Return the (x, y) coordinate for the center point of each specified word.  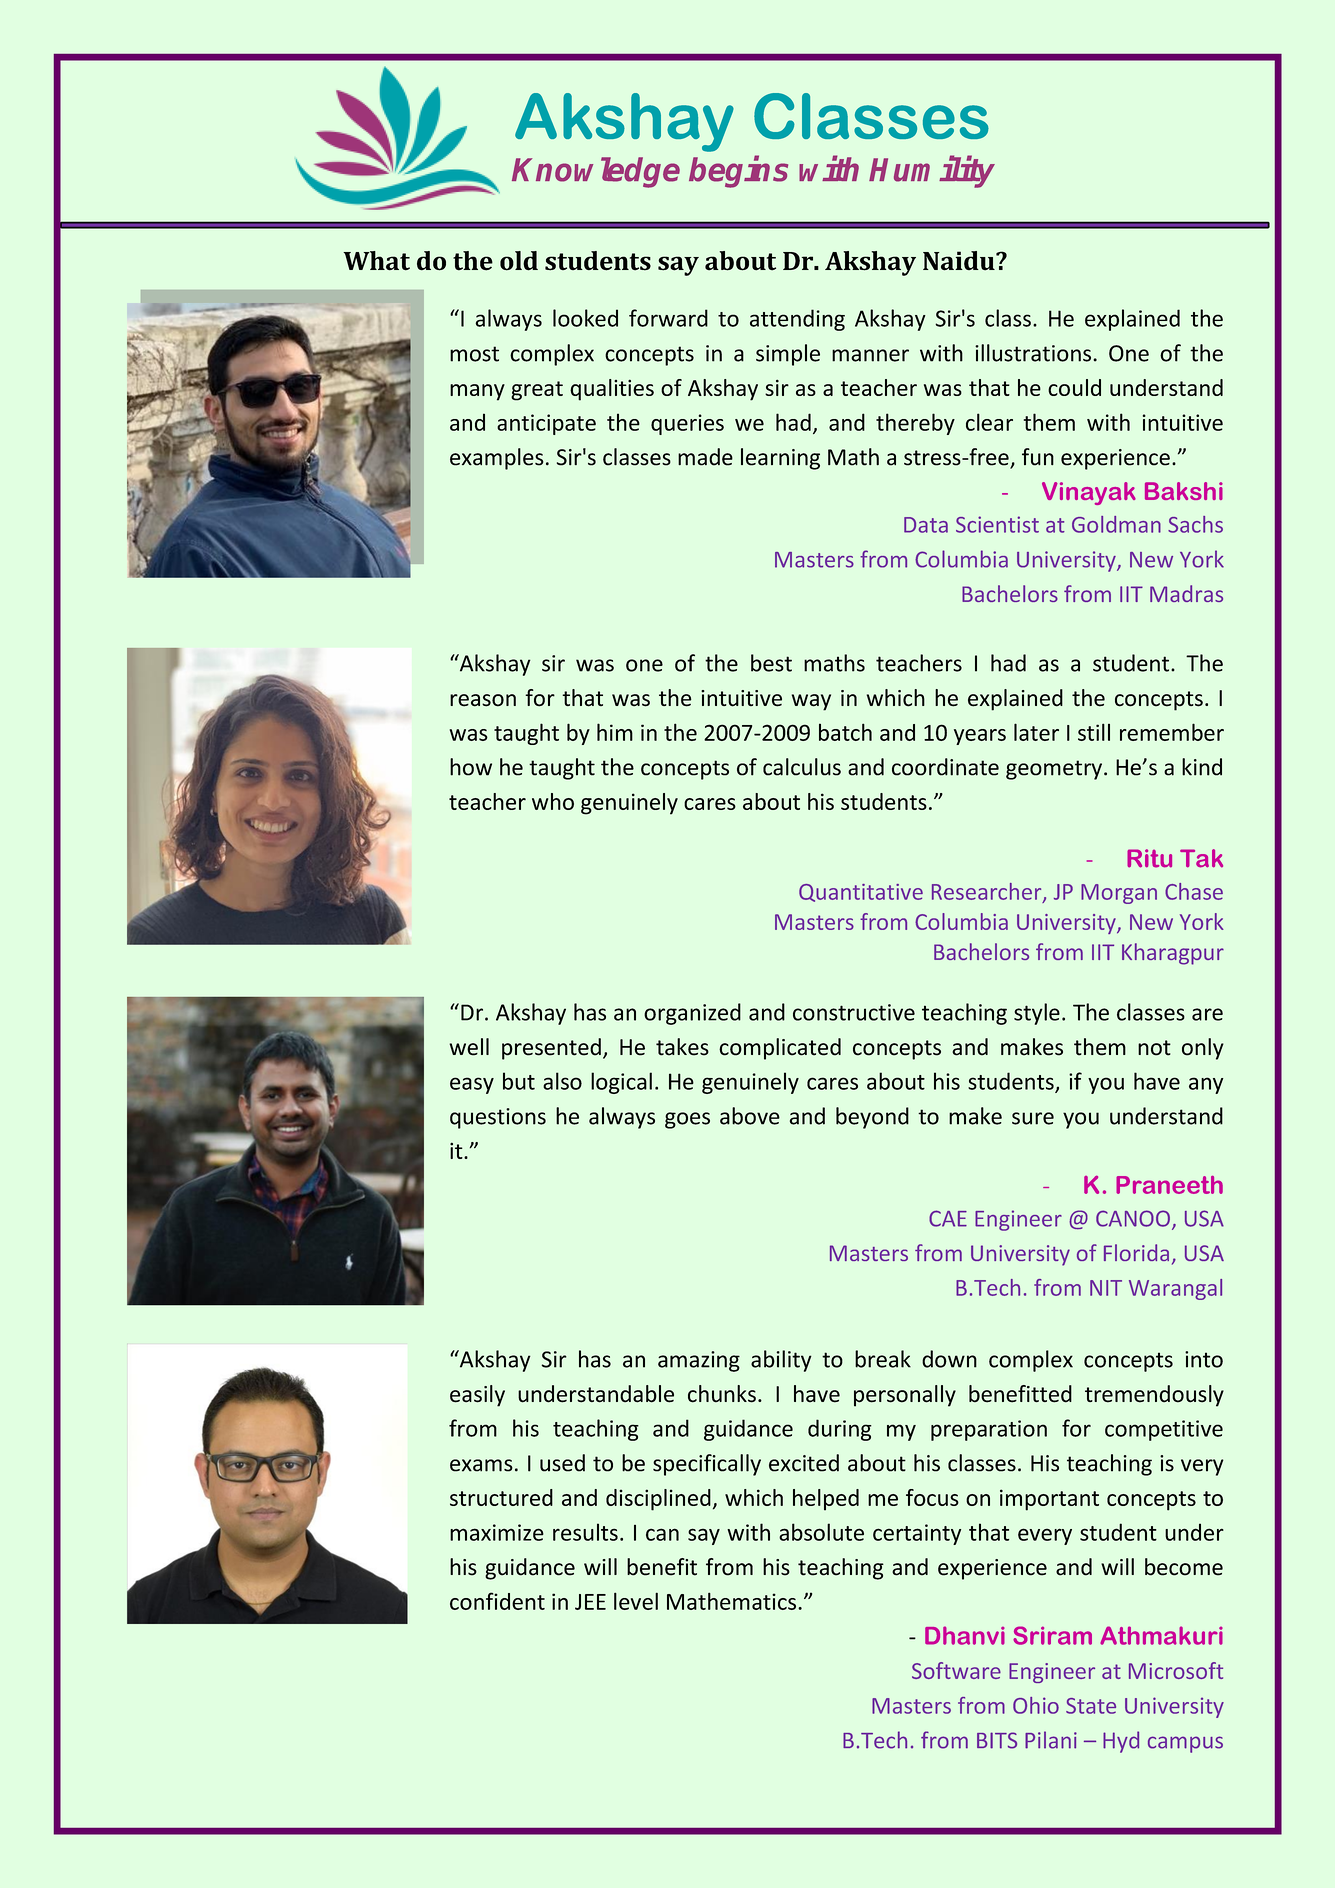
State (1091, 1706)
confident (497, 1601)
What (376, 261)
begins (738, 172)
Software (956, 1670)
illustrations (1033, 353)
